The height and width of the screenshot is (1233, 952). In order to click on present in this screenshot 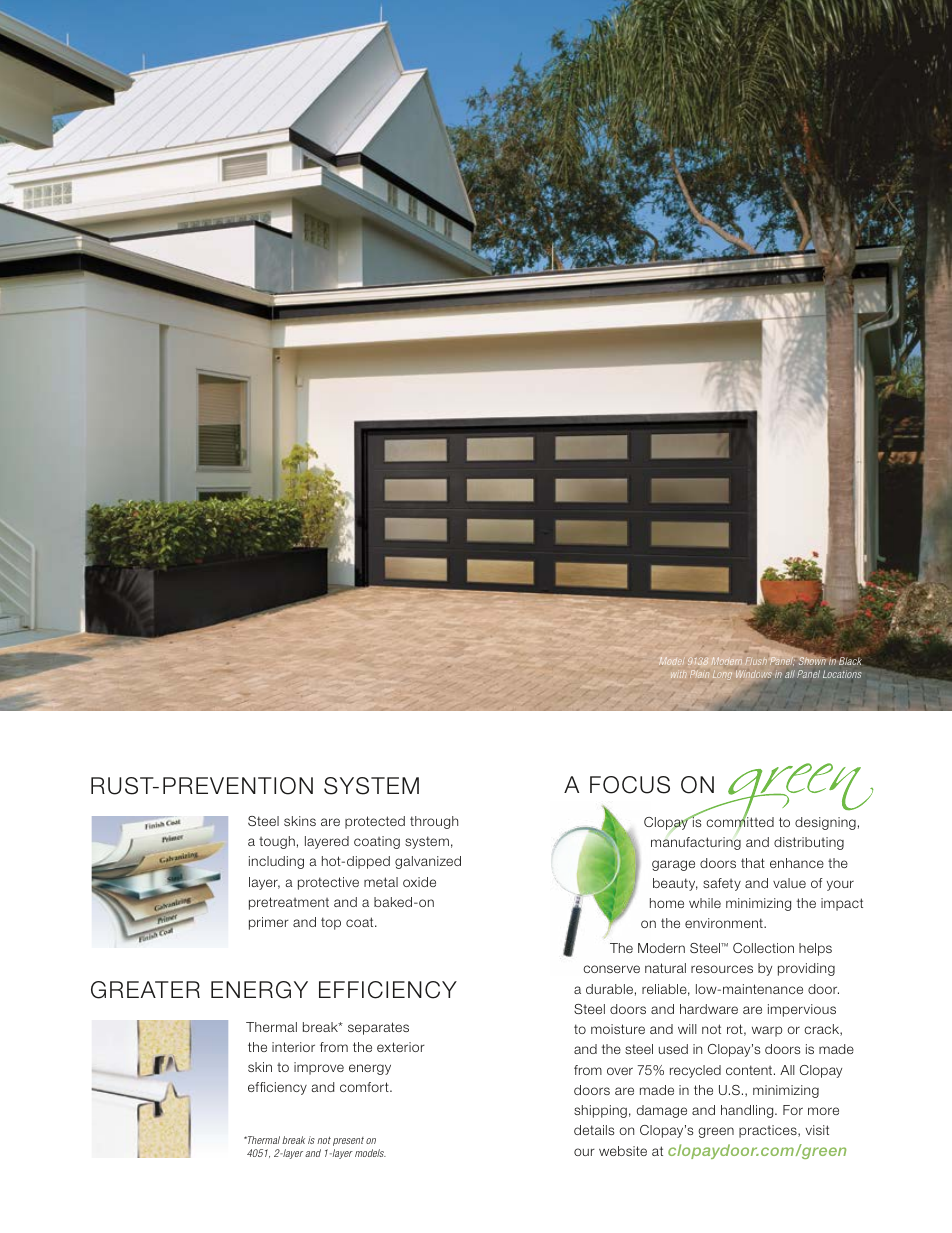, I will do `click(348, 1141)`.
